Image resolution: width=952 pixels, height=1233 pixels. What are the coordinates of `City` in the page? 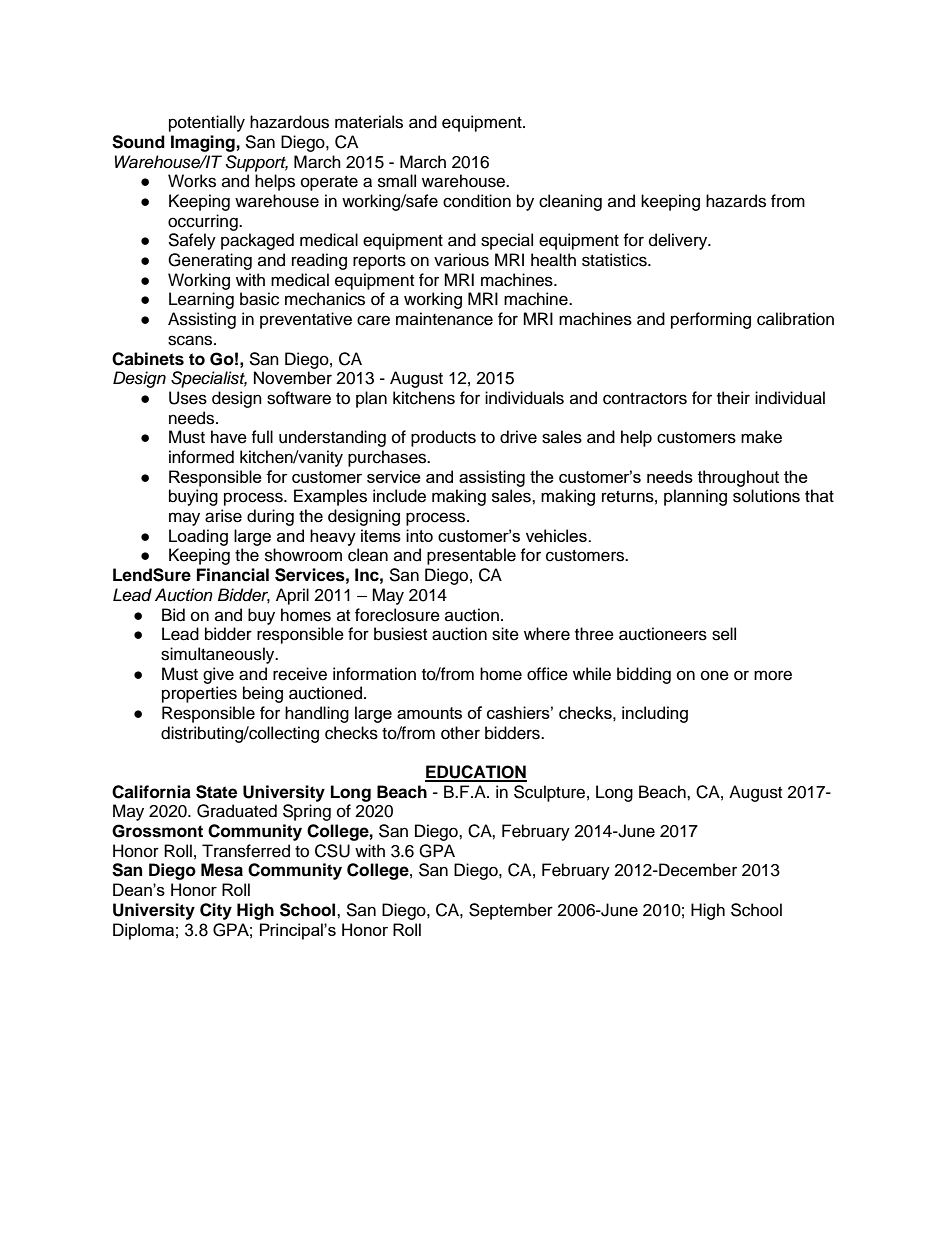 It's located at (216, 911).
